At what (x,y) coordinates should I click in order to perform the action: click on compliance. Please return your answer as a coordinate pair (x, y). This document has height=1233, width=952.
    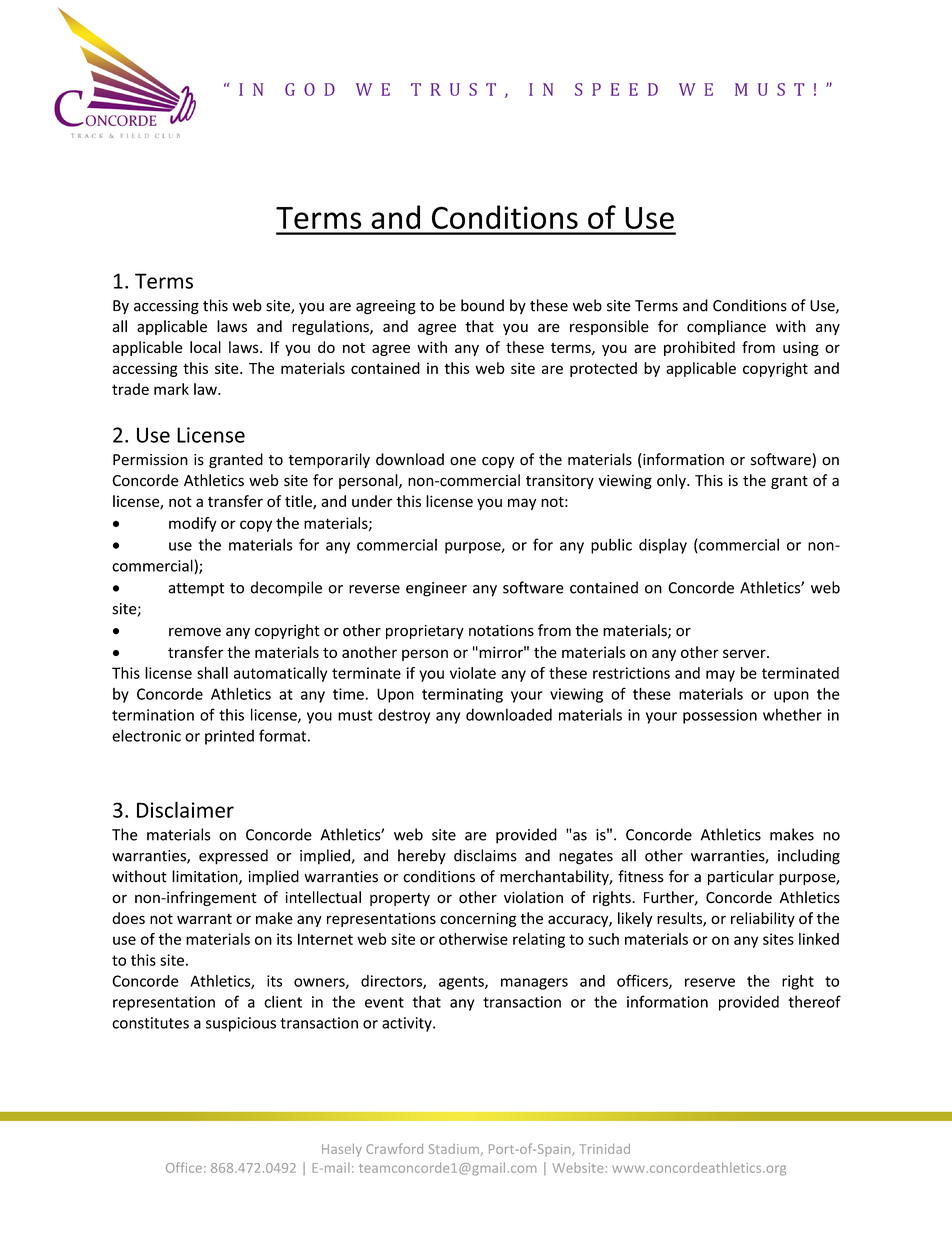
    Looking at the image, I should click on (726, 327).
